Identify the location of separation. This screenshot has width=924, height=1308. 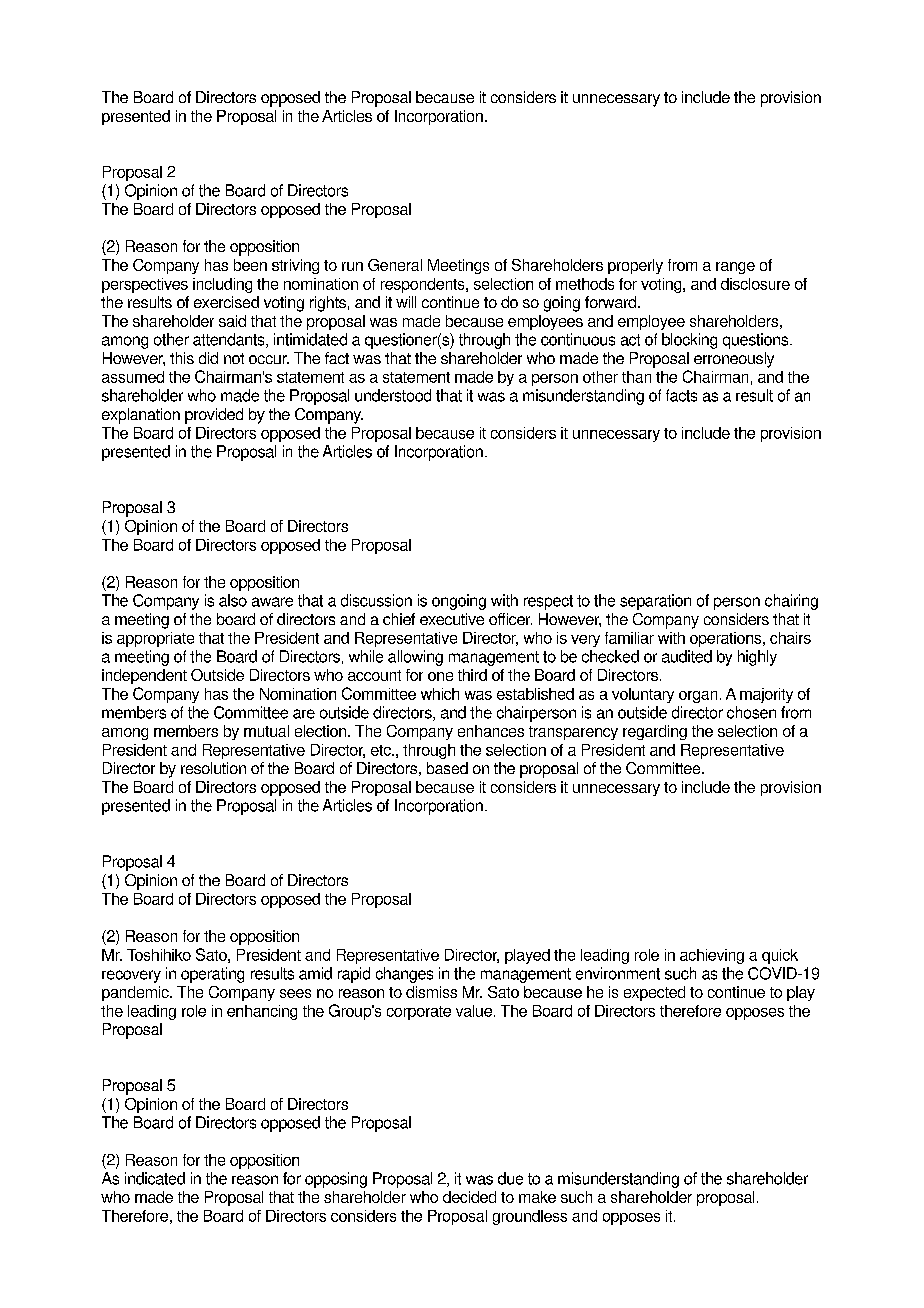
(655, 602).
